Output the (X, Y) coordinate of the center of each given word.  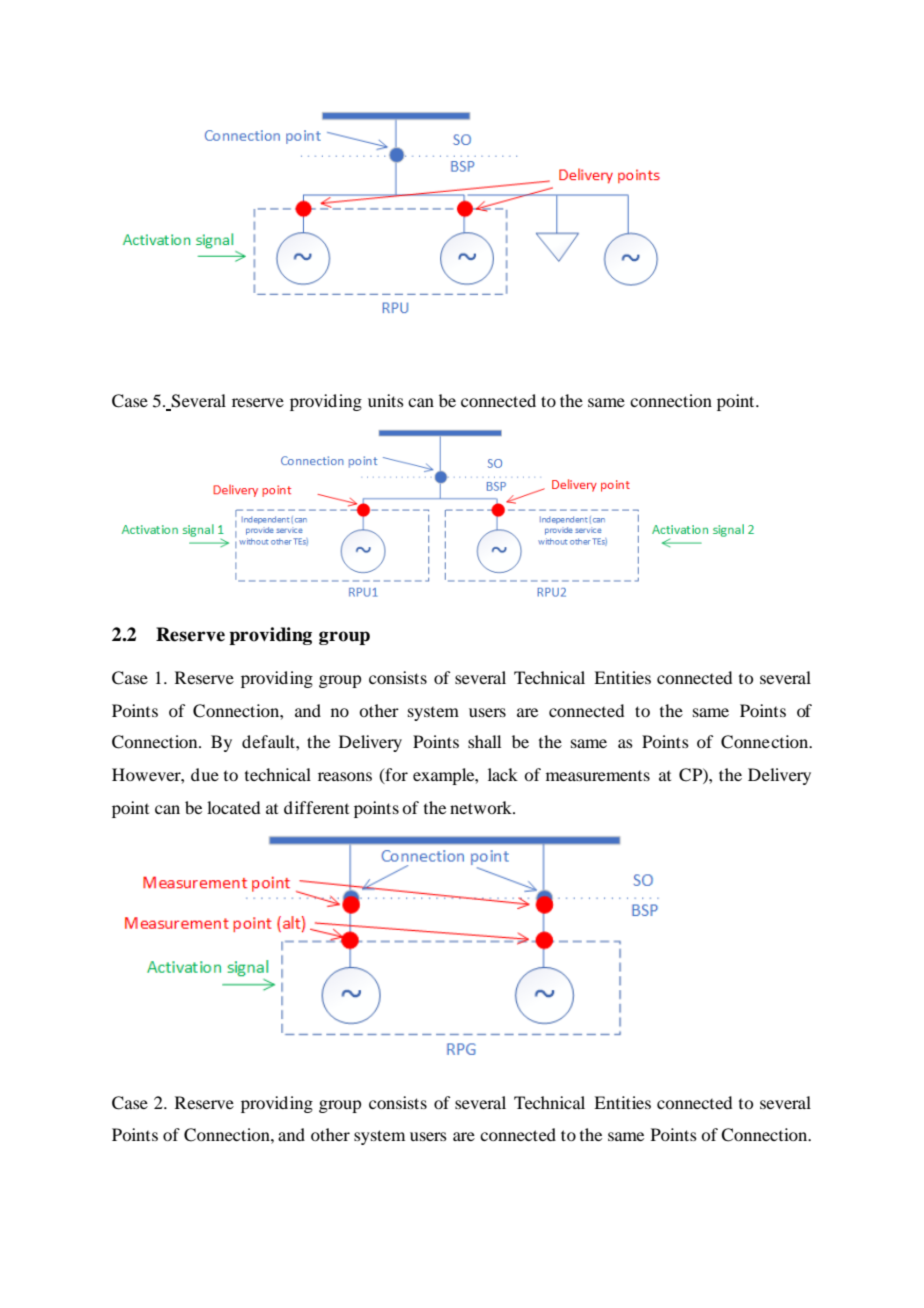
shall (484, 741)
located (233, 807)
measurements (598, 776)
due (205, 774)
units (386, 400)
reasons (345, 776)
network (482, 807)
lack (503, 774)
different (316, 807)
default (269, 741)
